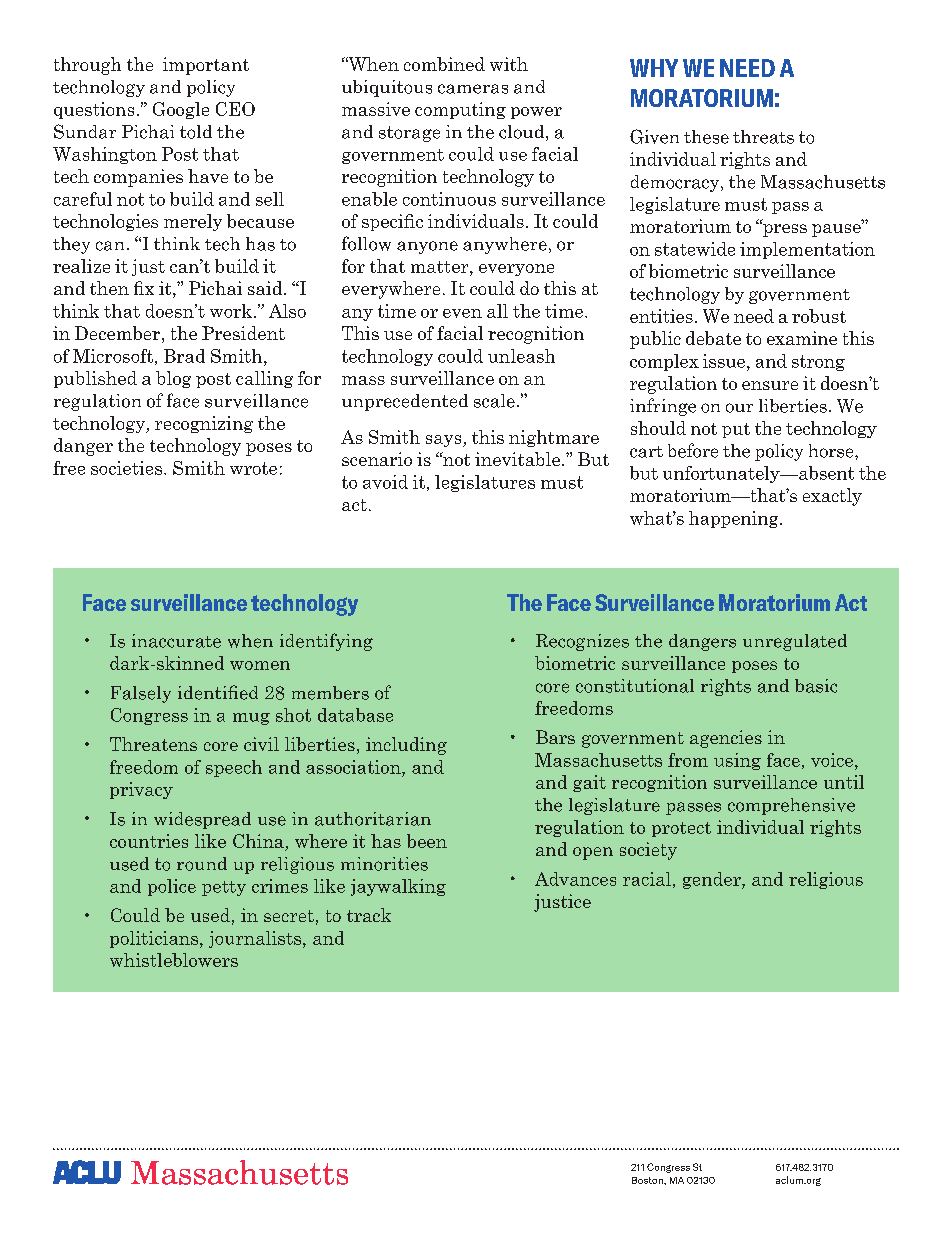 This screenshot has height=1233, width=952. What do you see at coordinates (582, 642) in the screenshot?
I see `Recognizes` at bounding box center [582, 642].
